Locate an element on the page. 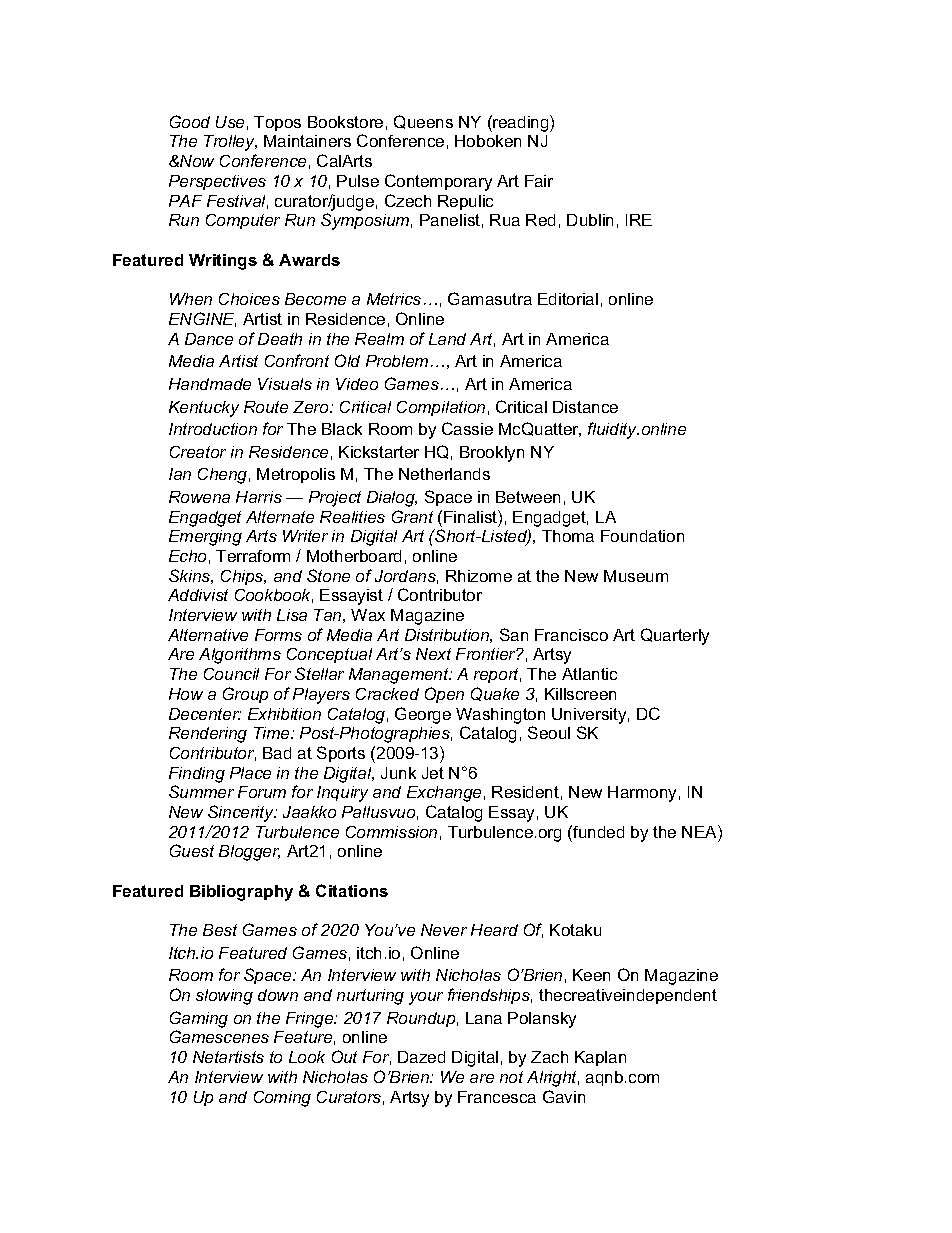 This page has height=1233, width=952. IRE is located at coordinates (639, 220).
